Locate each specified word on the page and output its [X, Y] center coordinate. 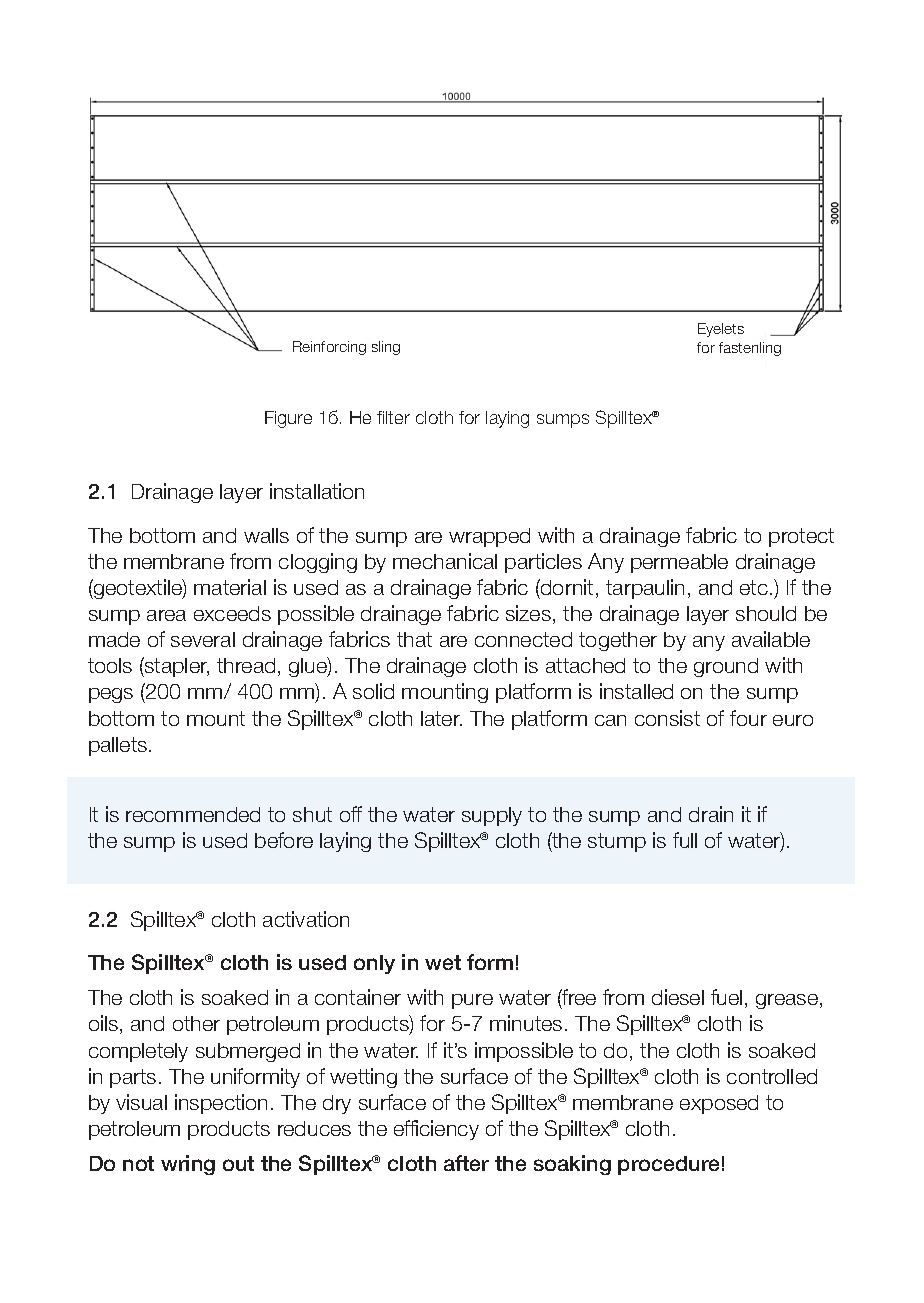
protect [801, 537]
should [766, 613]
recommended [193, 814]
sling [386, 348]
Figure [288, 419]
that [414, 639]
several [203, 639]
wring [188, 1165]
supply [492, 816]
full [685, 840]
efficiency [436, 1130]
